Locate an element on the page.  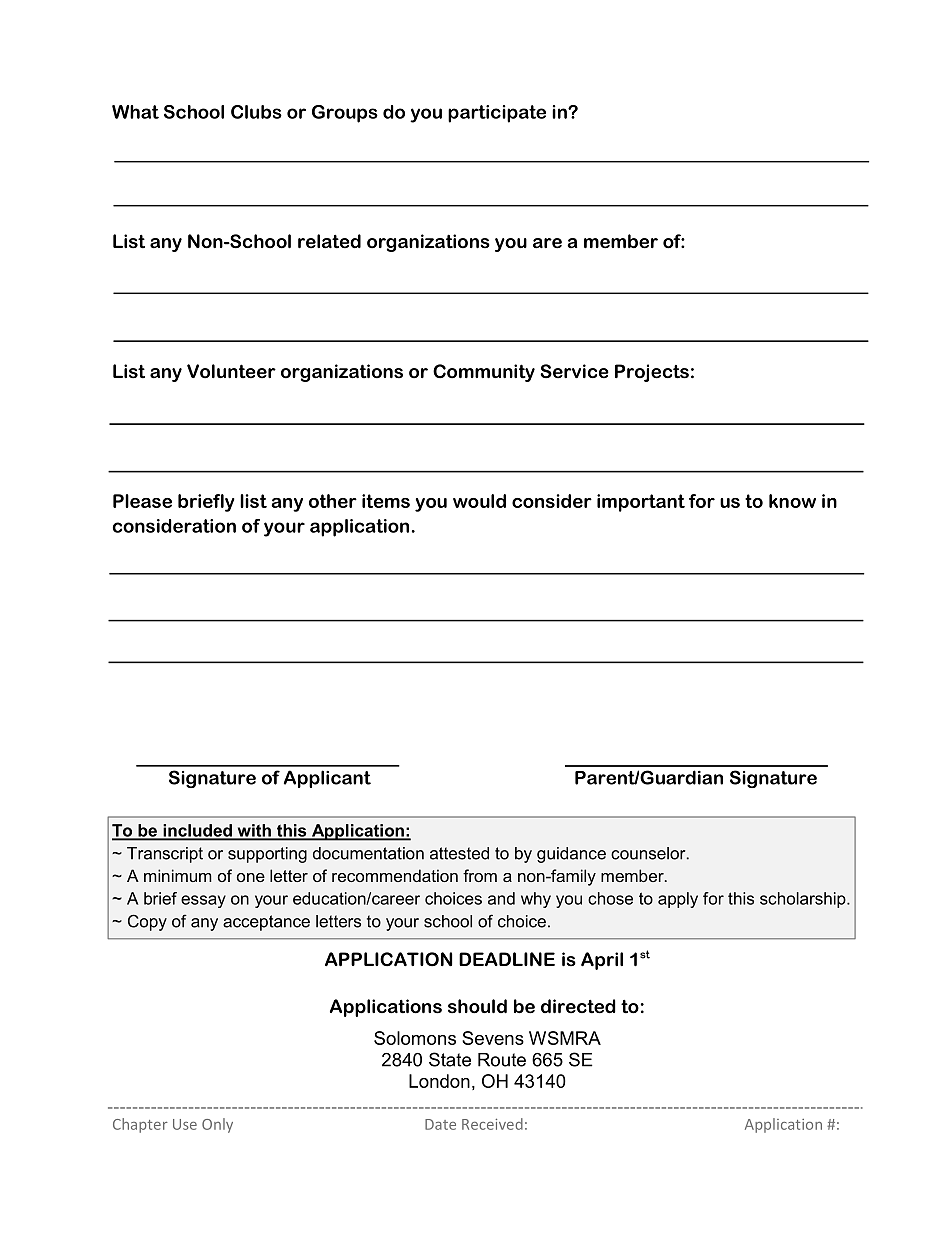
included is located at coordinates (197, 831).
